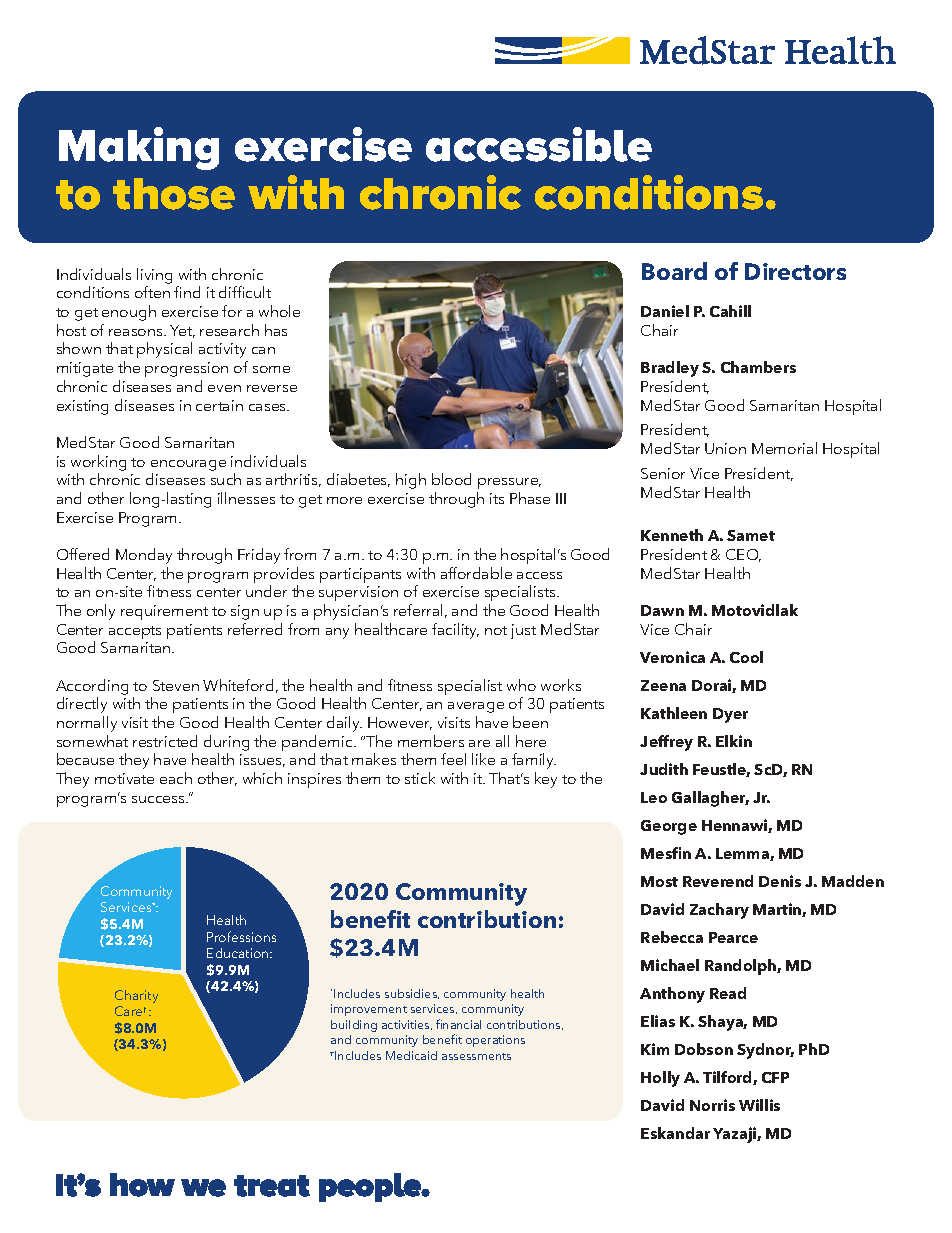 The image size is (952, 1233). Describe the element at coordinates (174, 194) in the screenshot. I see `those` at that location.
